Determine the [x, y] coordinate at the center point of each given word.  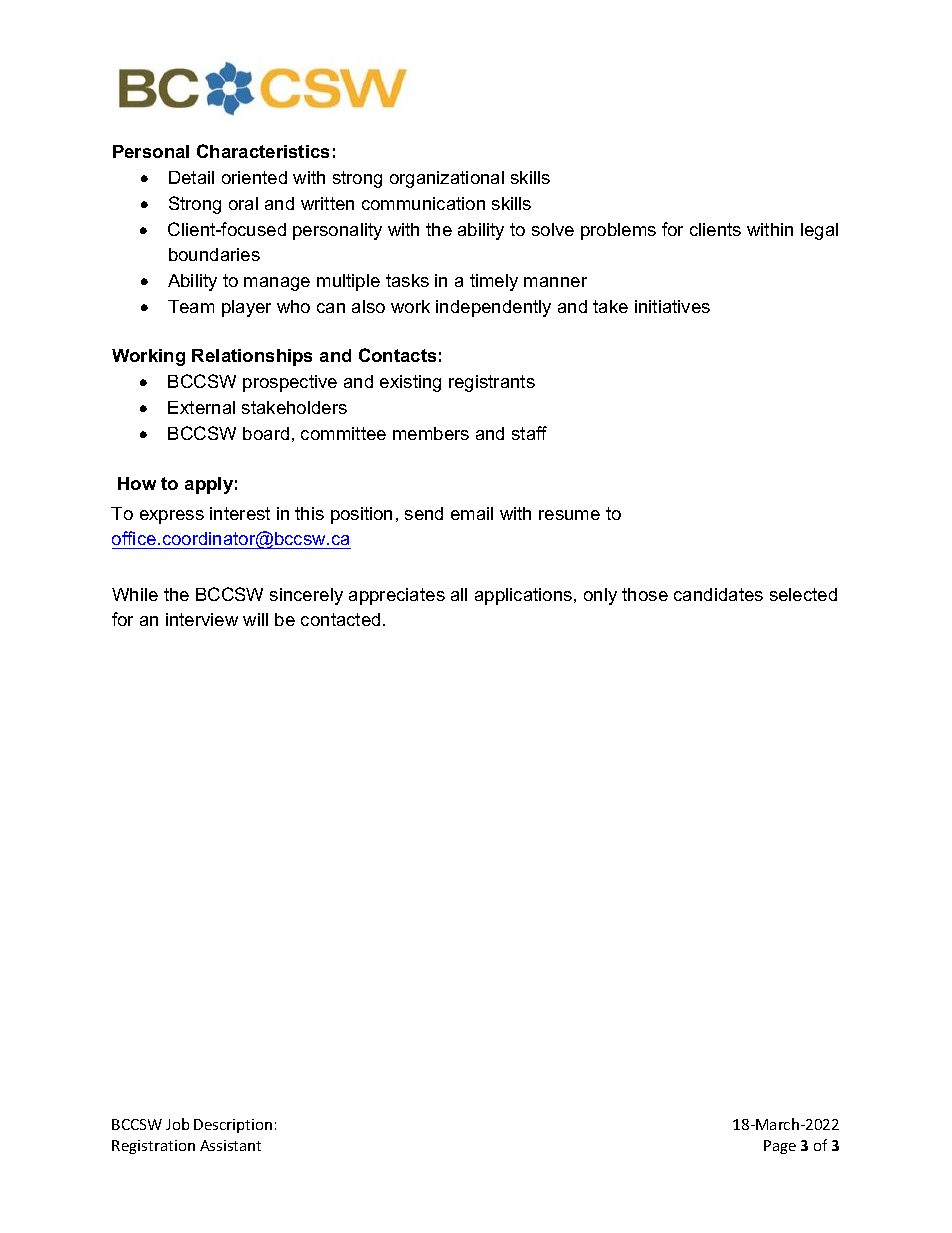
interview [202, 619]
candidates [718, 594]
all [459, 594]
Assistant [230, 1145]
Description [233, 1126]
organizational [447, 179]
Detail [191, 177]
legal [819, 231]
